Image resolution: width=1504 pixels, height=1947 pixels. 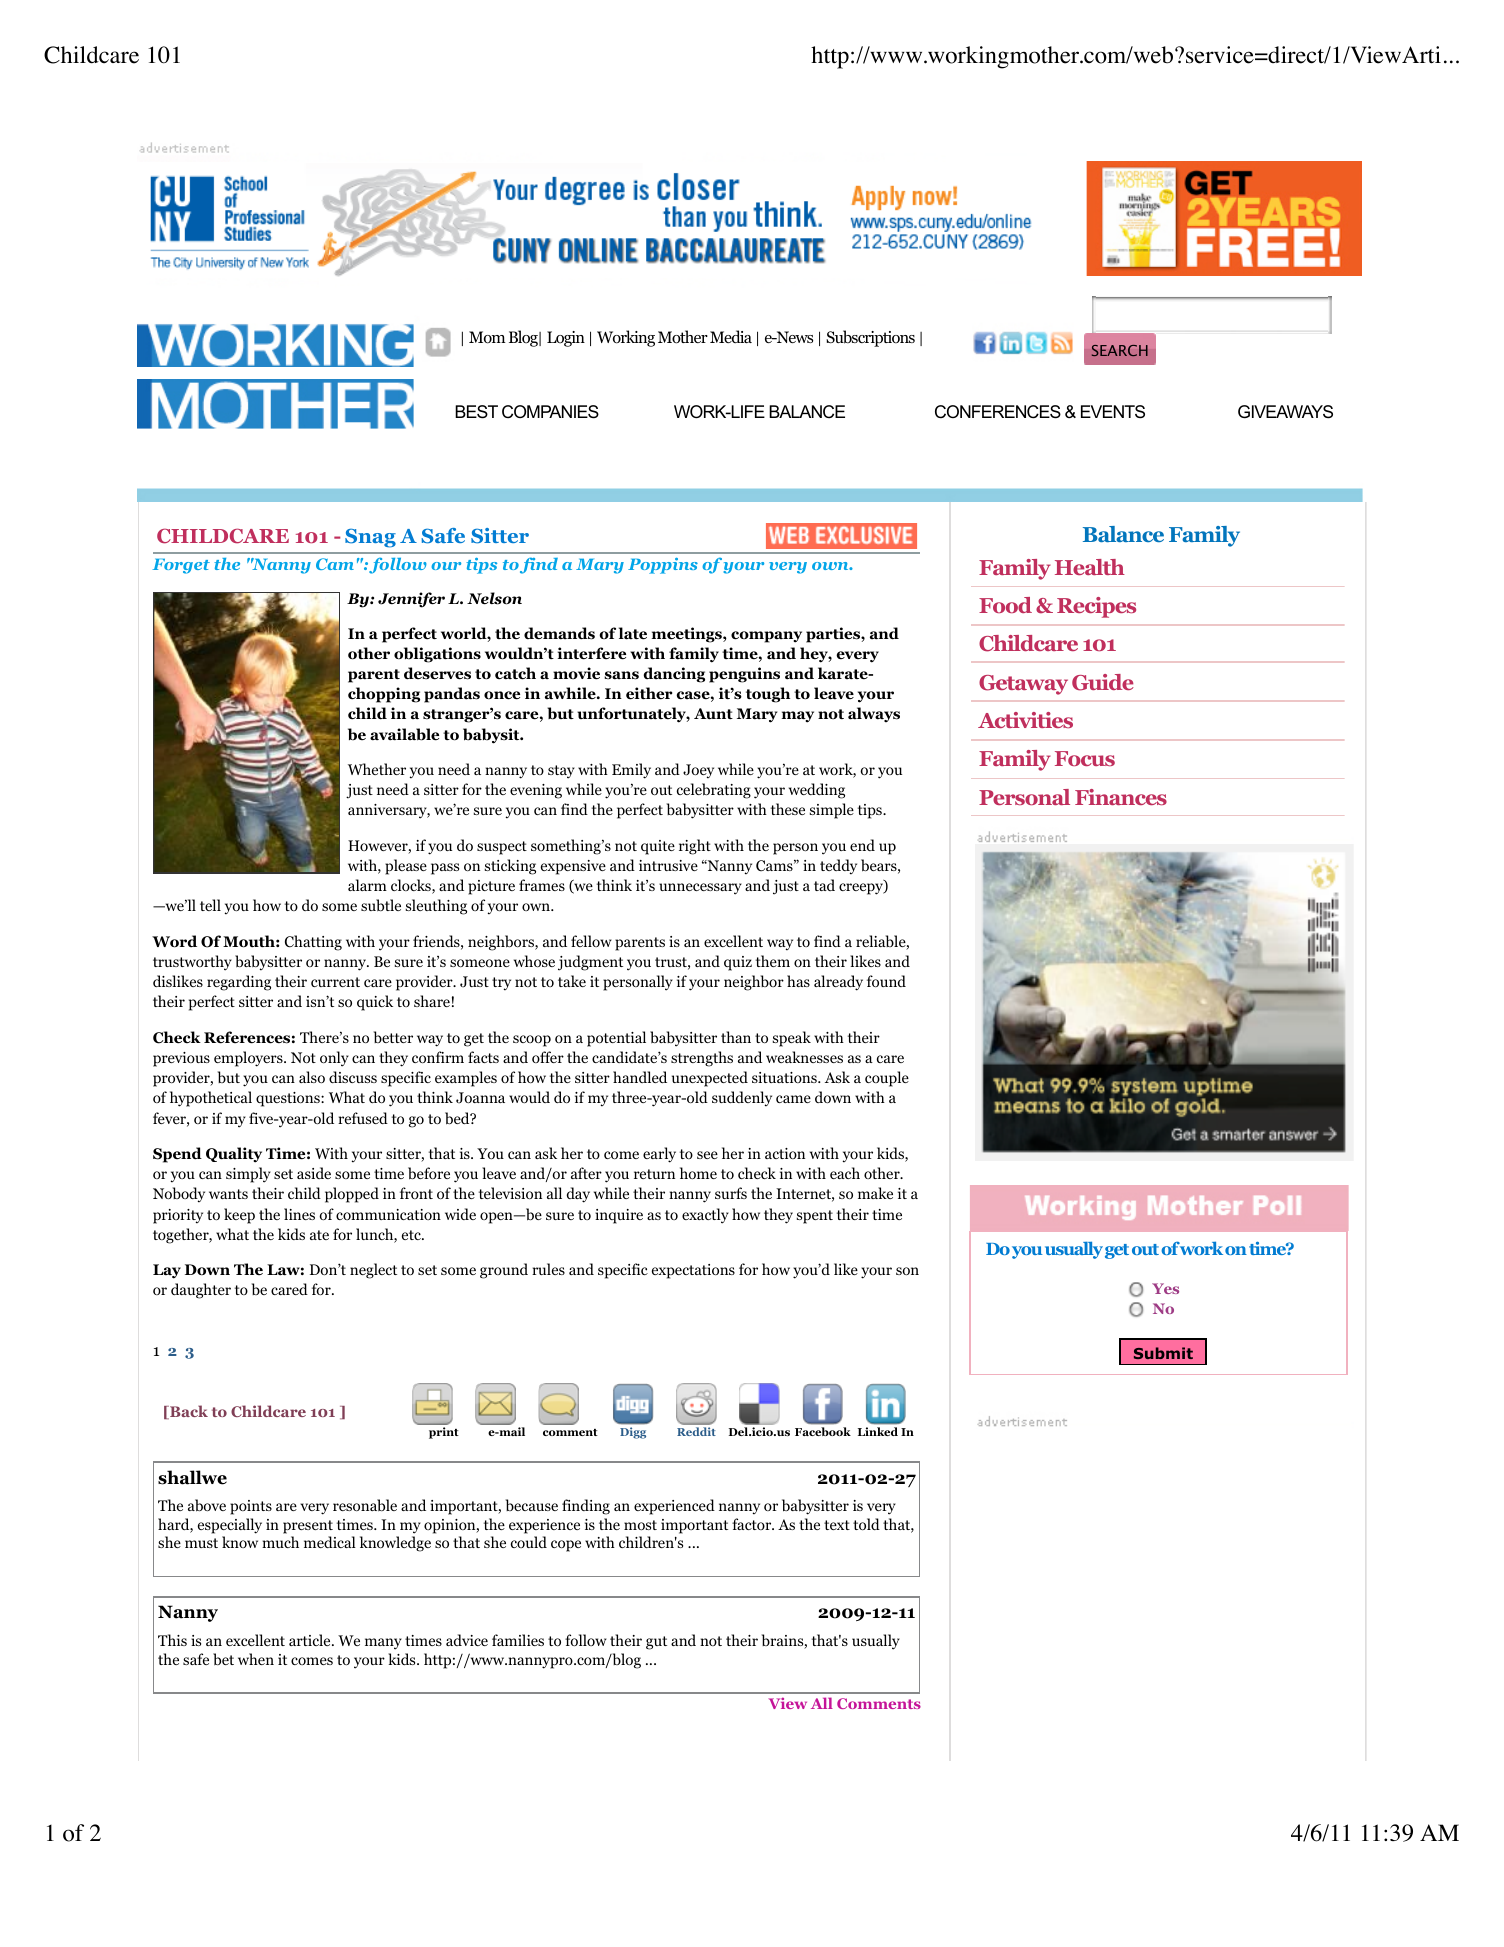 I want to click on told, so click(x=866, y=1524).
